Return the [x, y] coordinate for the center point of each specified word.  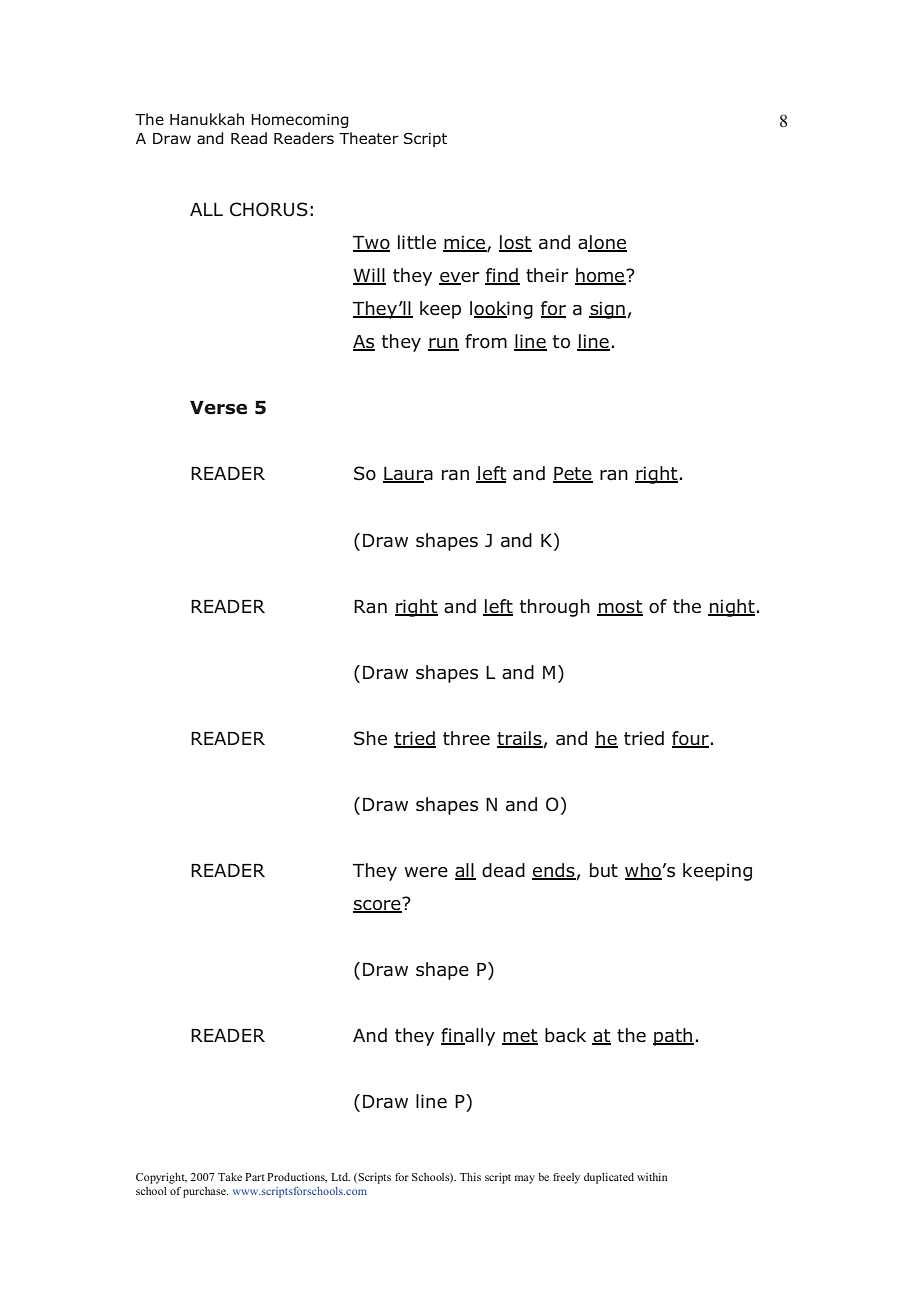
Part [255, 1177]
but [604, 870]
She [370, 738]
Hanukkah [207, 119]
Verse [218, 408]
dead [503, 870]
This [470, 1177]
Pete [573, 475]
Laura [408, 475]
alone [602, 243]
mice [465, 243]
